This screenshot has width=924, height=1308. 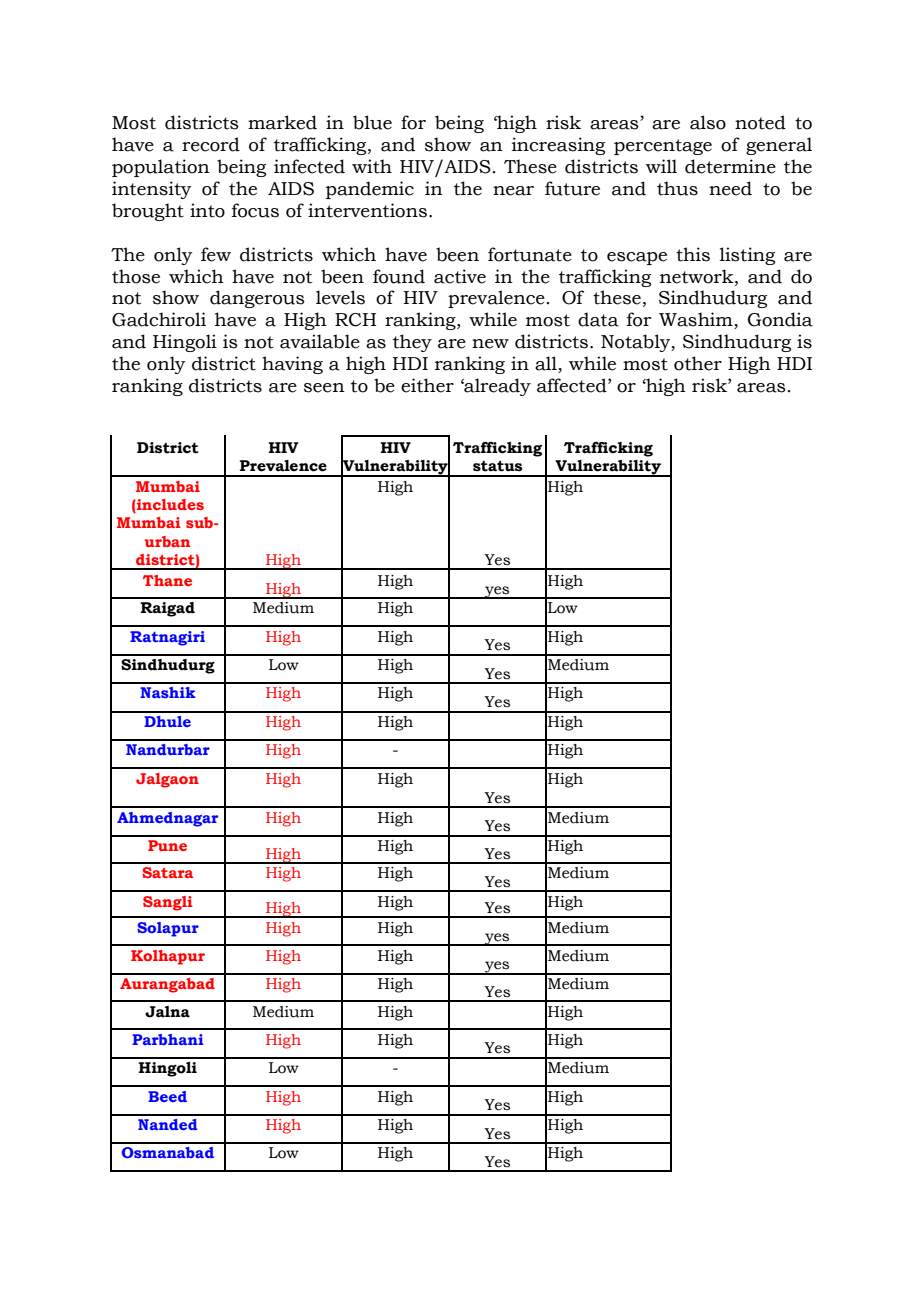 I want to click on percentage, so click(x=663, y=147).
